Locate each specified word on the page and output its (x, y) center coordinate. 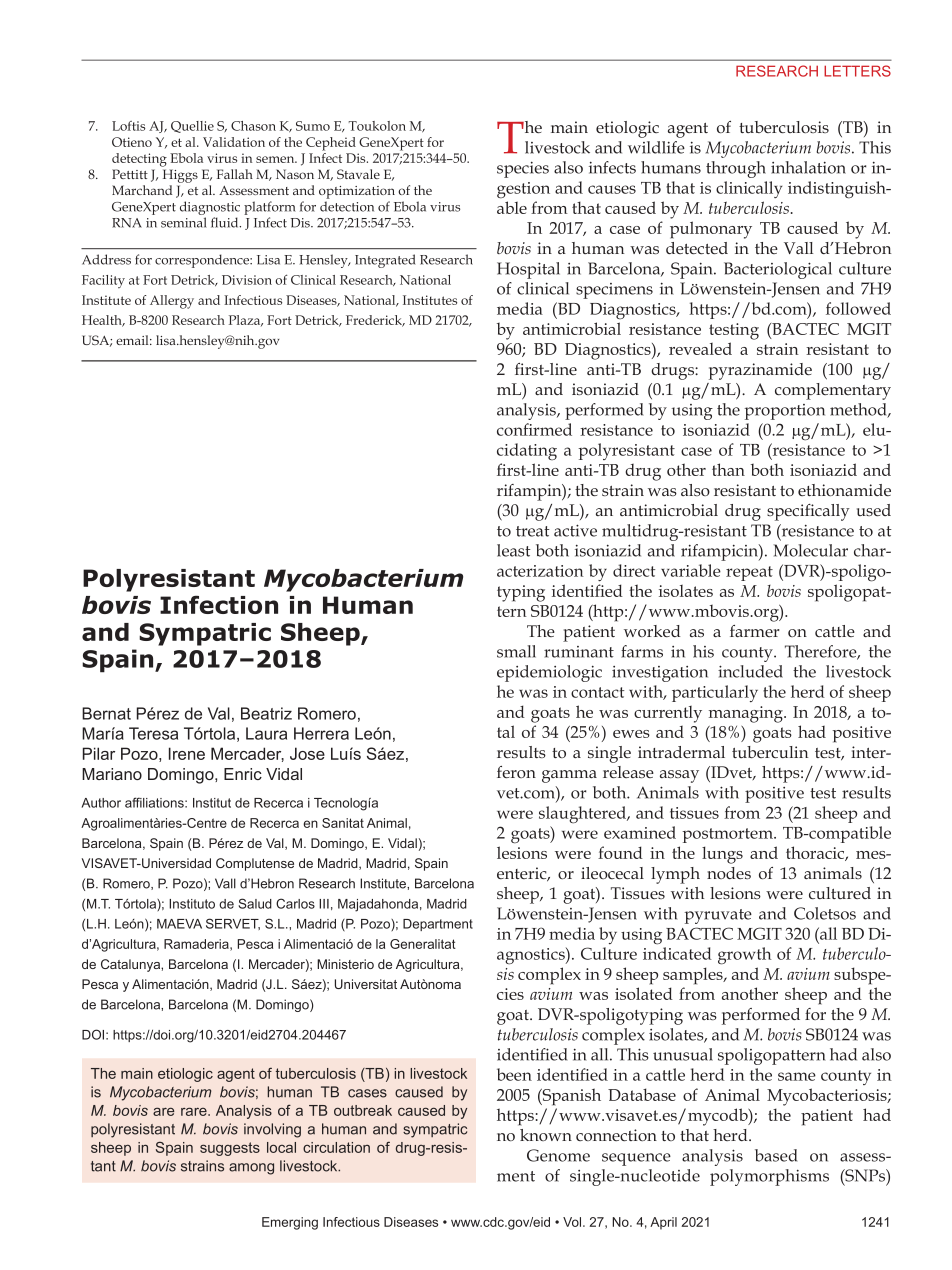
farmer (754, 631)
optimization (357, 192)
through (736, 169)
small (516, 651)
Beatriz (266, 713)
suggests (230, 1149)
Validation (234, 142)
